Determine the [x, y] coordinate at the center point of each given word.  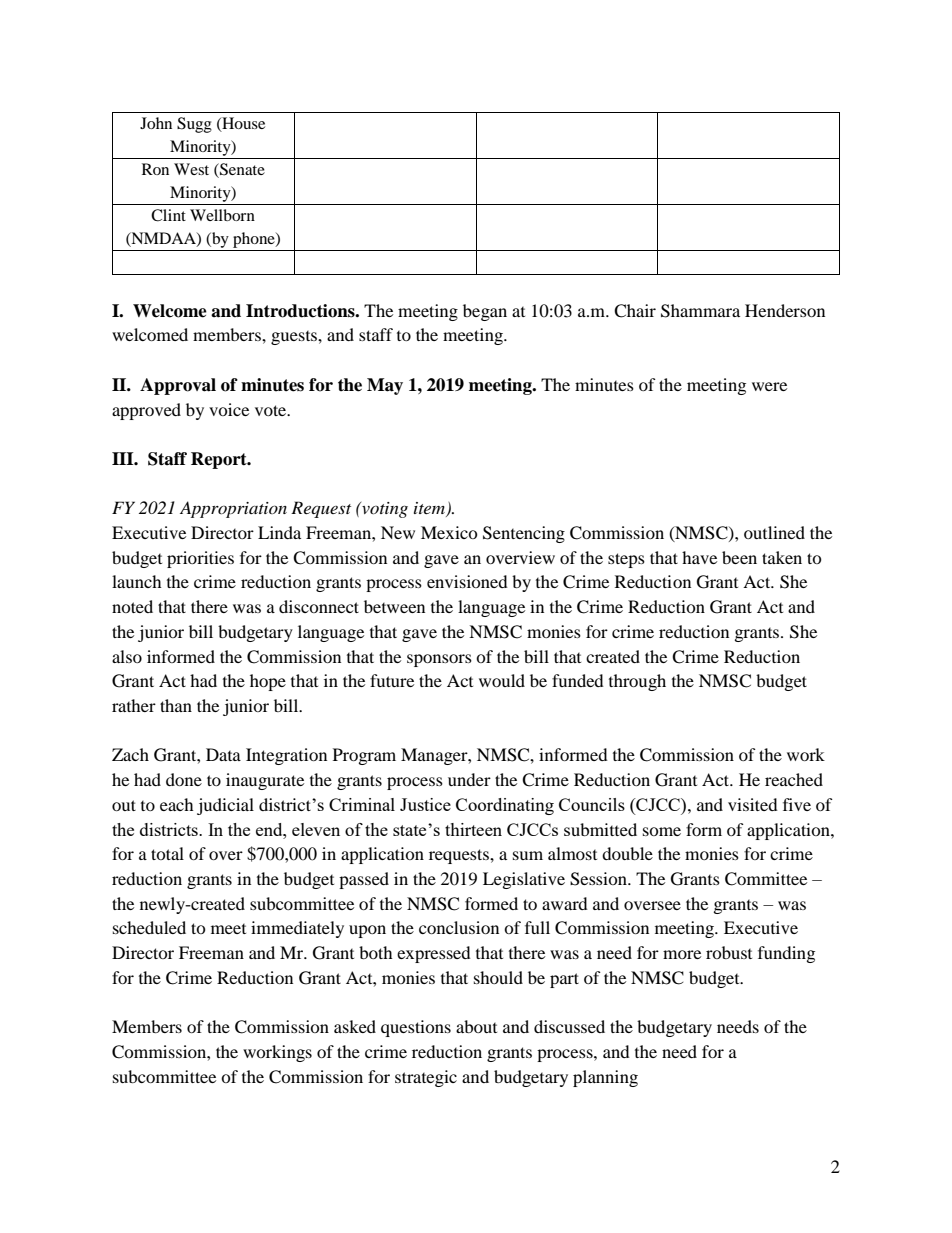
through [637, 682]
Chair [635, 311]
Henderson [785, 310]
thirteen [473, 829]
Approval [178, 386]
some [662, 831]
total [167, 853]
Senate [241, 170]
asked [355, 1026]
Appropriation [233, 509]
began [485, 312]
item [430, 509]
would [502, 680]
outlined [774, 532]
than [176, 705]
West [191, 169]
